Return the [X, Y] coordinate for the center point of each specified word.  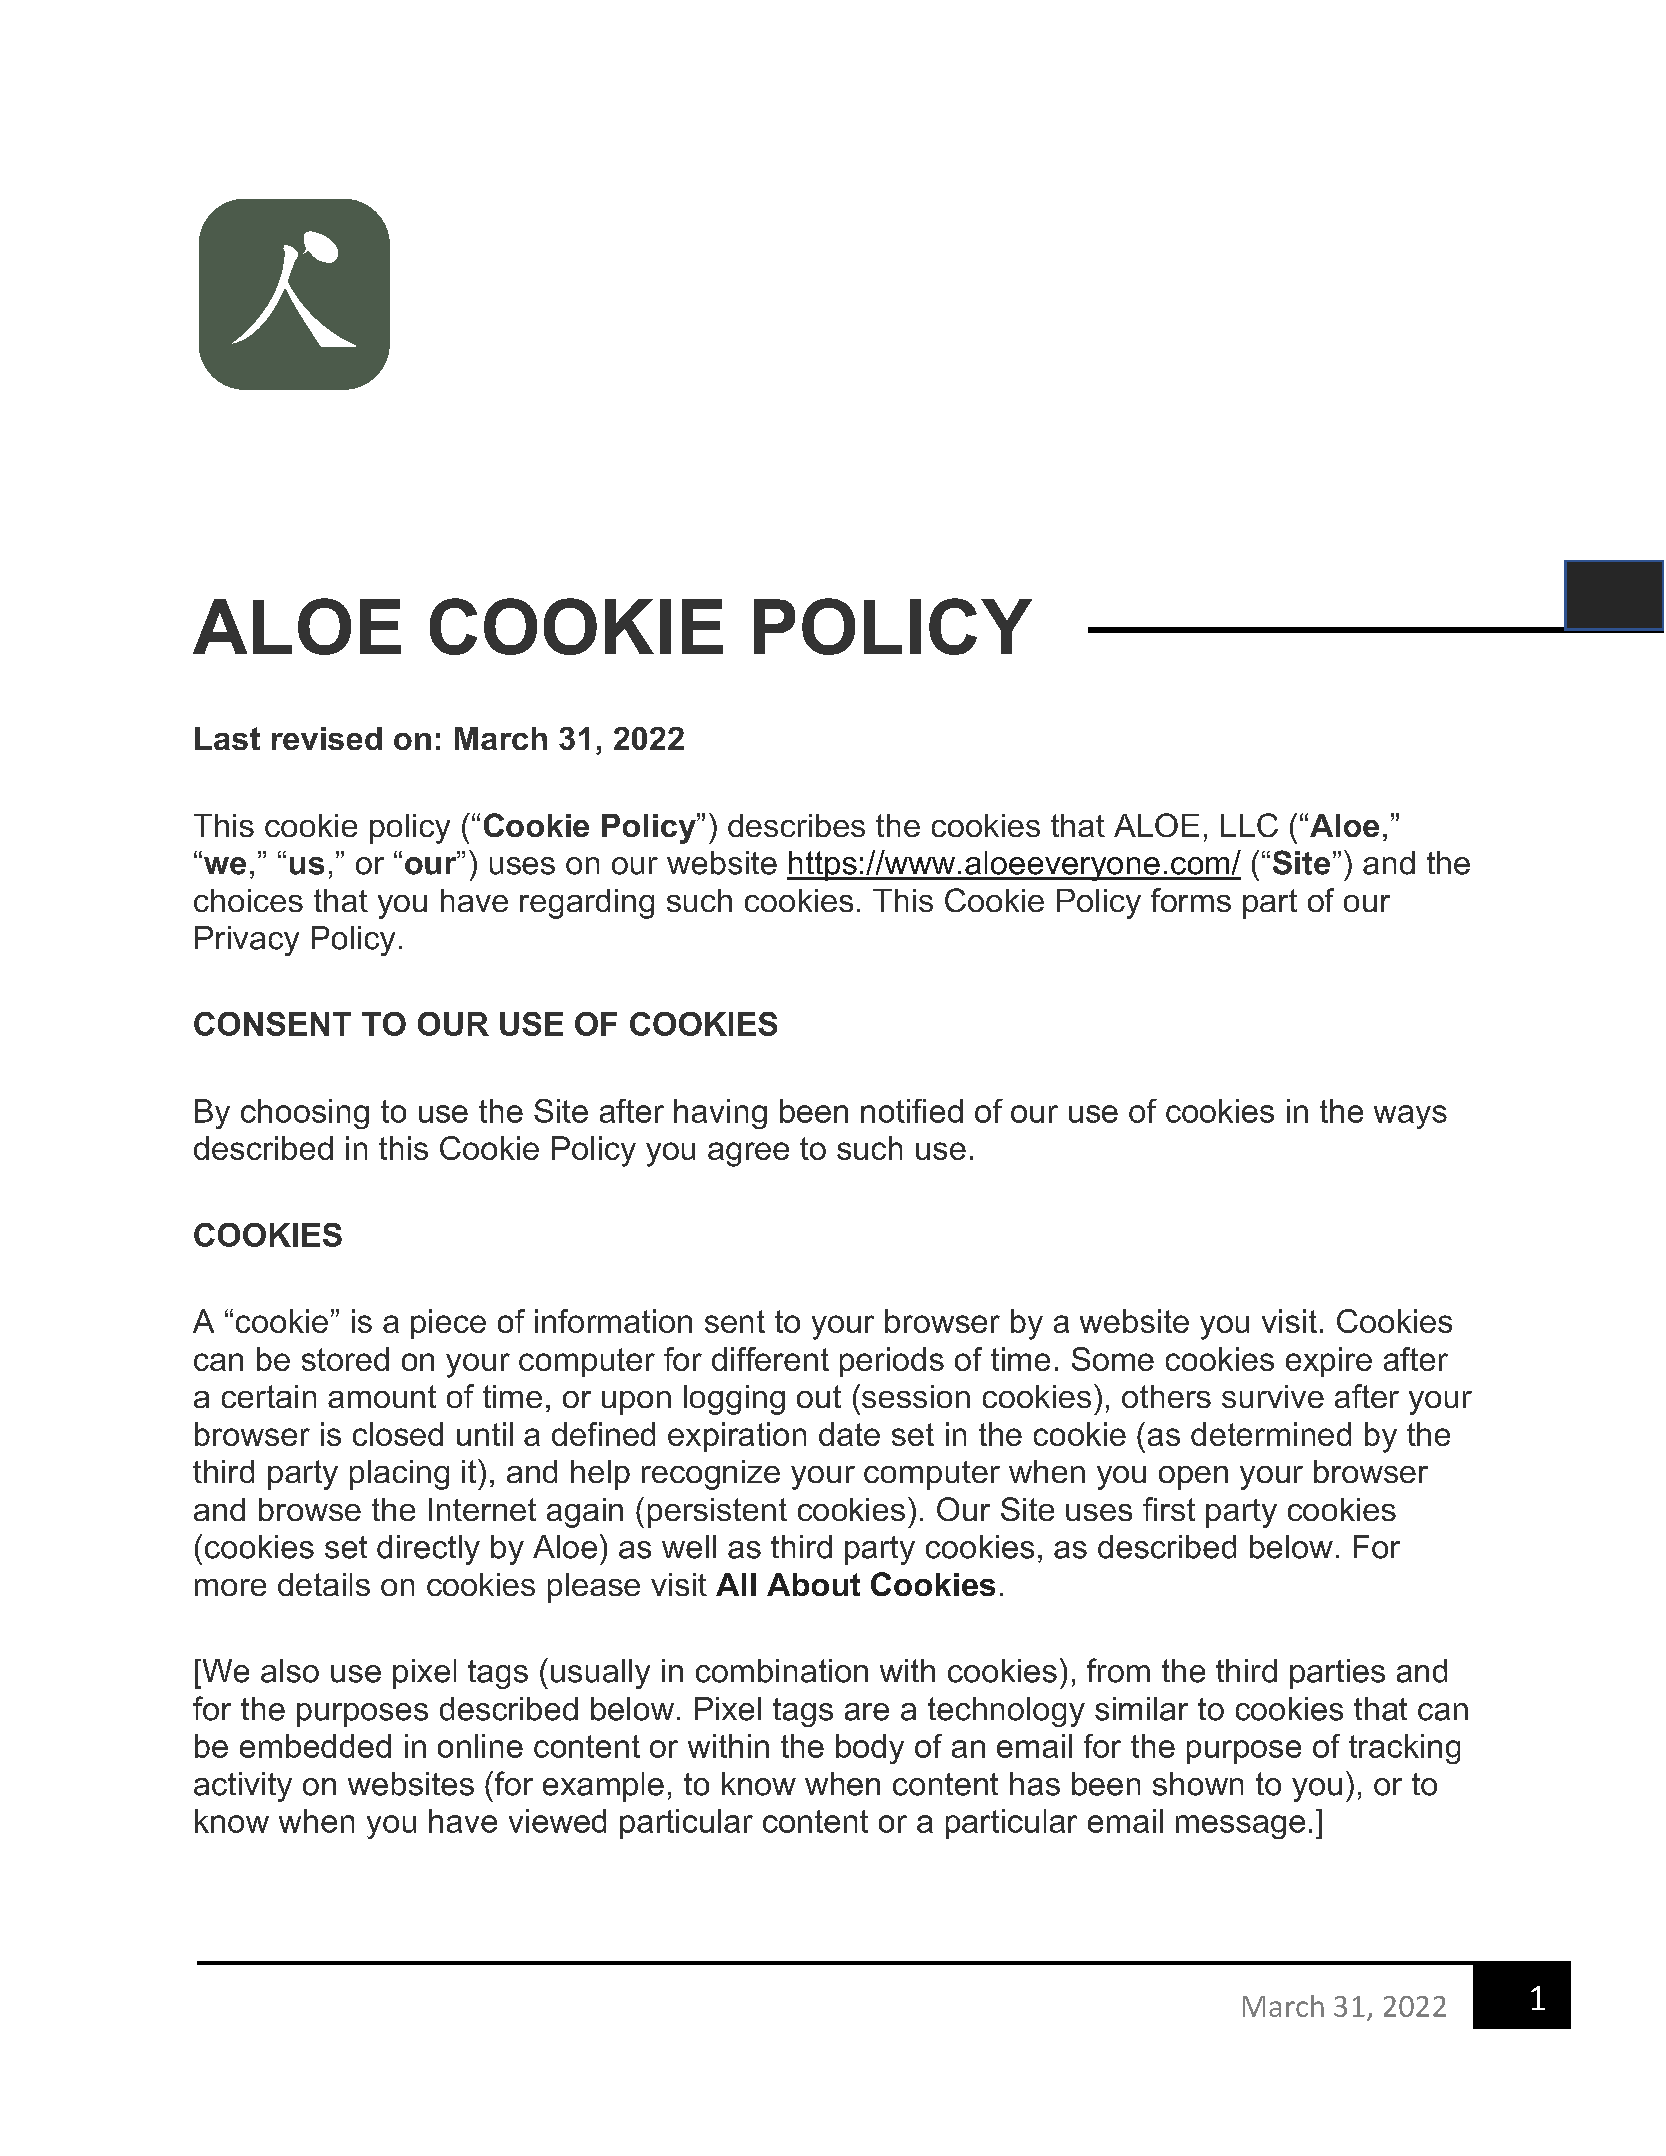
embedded [315, 1746]
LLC [1249, 825]
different [770, 1359]
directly [428, 1550]
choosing [305, 1114]
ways [1410, 1117]
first [1169, 1509]
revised [327, 738]
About [813, 1584]
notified [912, 1111]
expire [1329, 1362]
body [870, 1749]
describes [796, 825]
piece [448, 1324]
